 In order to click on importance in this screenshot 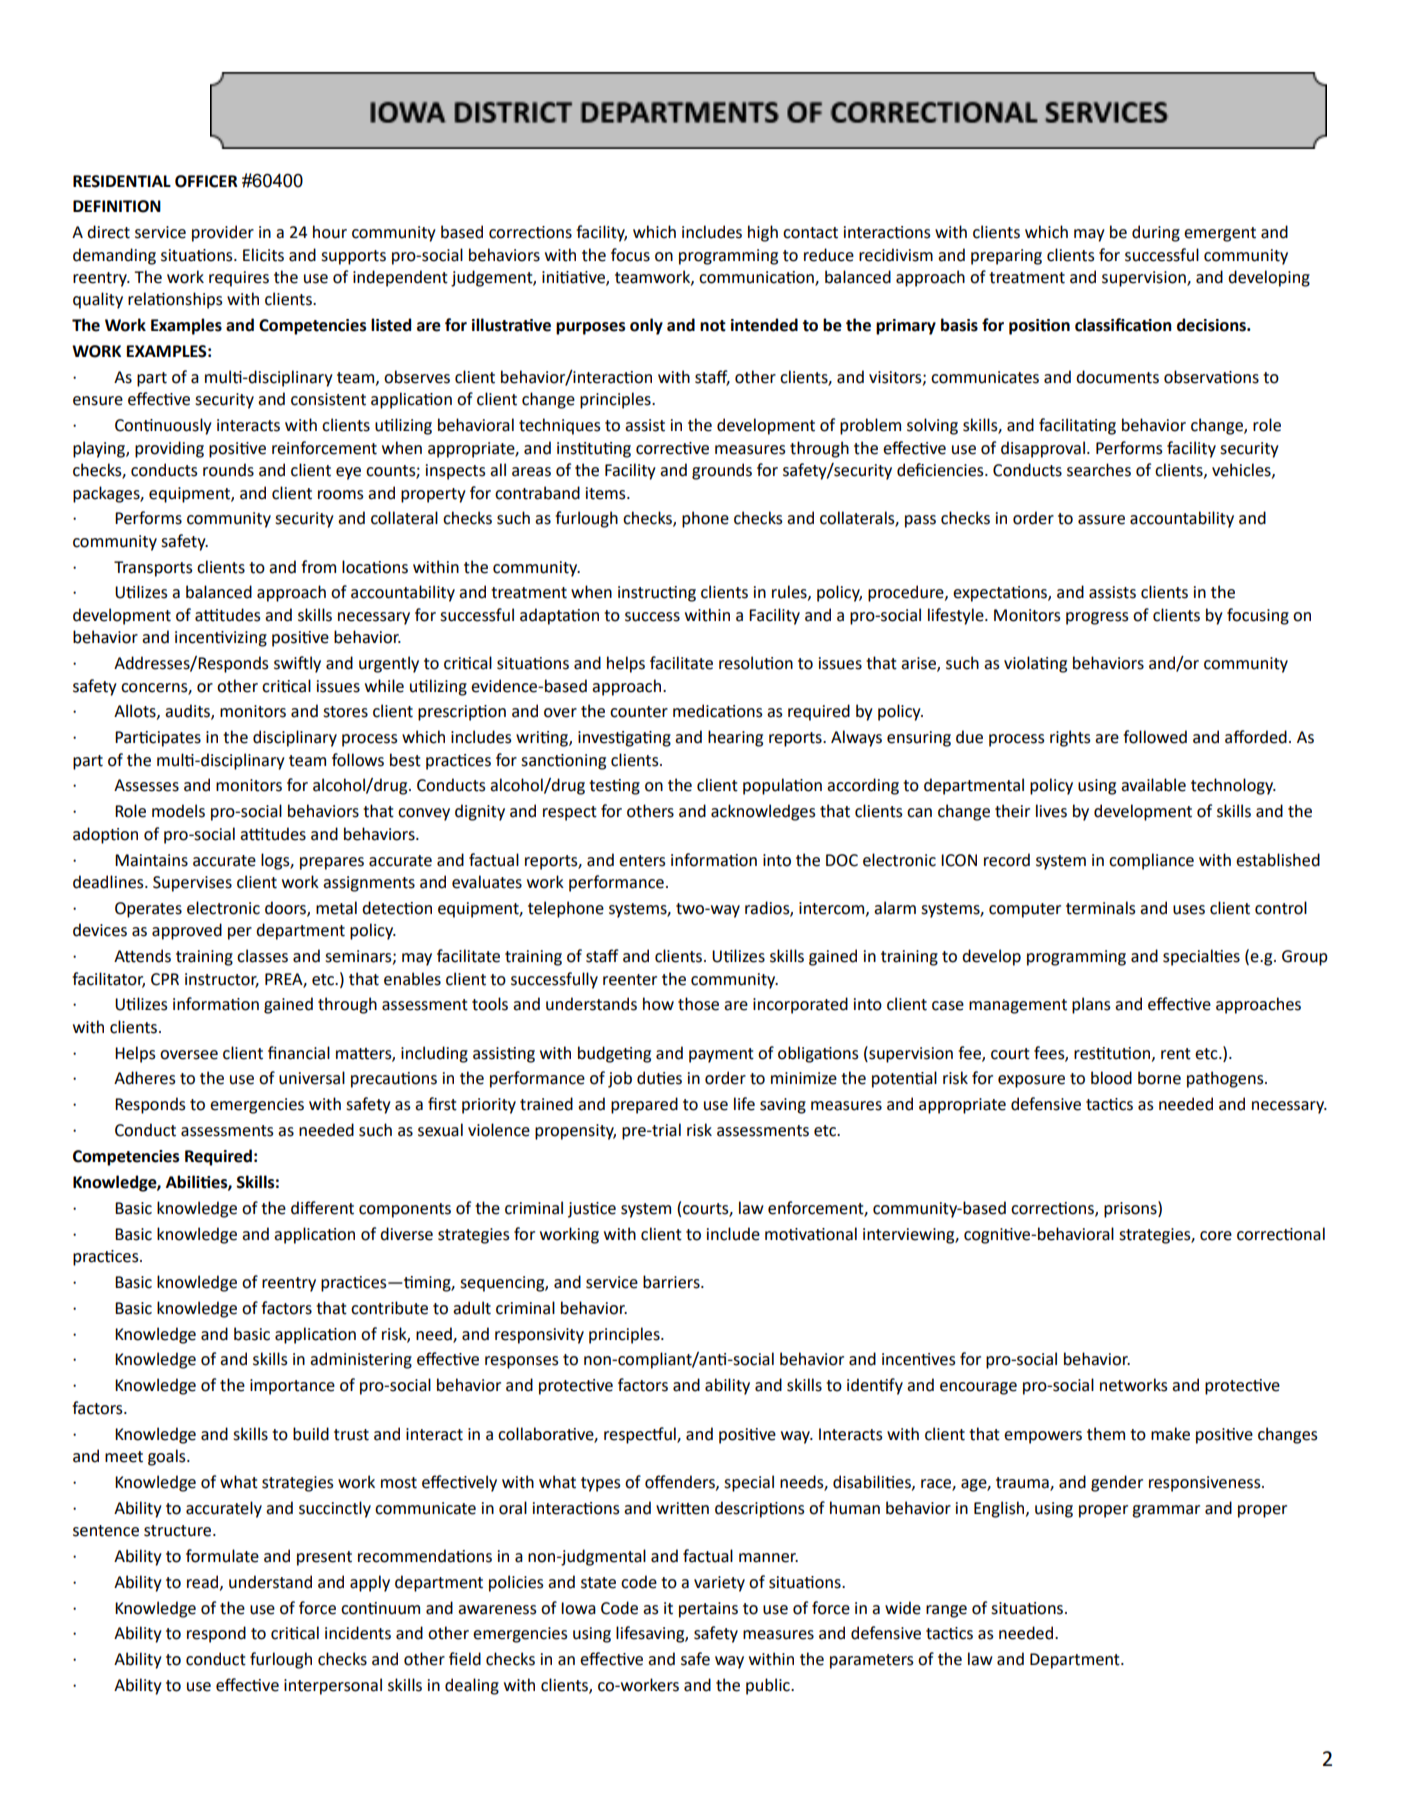, I will do `click(292, 1387)`.
